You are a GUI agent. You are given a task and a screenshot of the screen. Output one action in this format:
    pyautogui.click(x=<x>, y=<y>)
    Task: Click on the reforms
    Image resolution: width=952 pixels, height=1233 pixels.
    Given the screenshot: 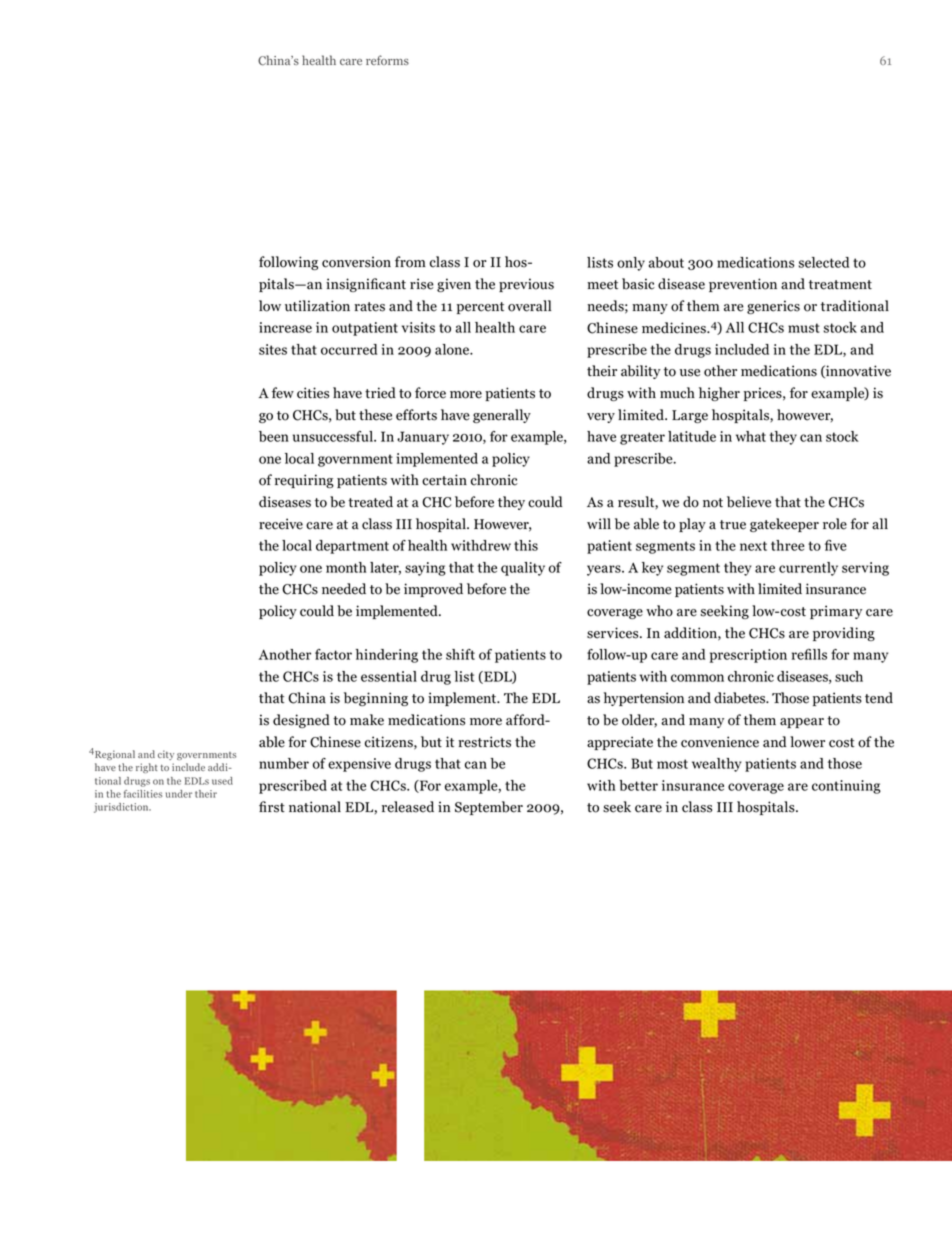 What is the action you would take?
    pyautogui.click(x=387, y=60)
